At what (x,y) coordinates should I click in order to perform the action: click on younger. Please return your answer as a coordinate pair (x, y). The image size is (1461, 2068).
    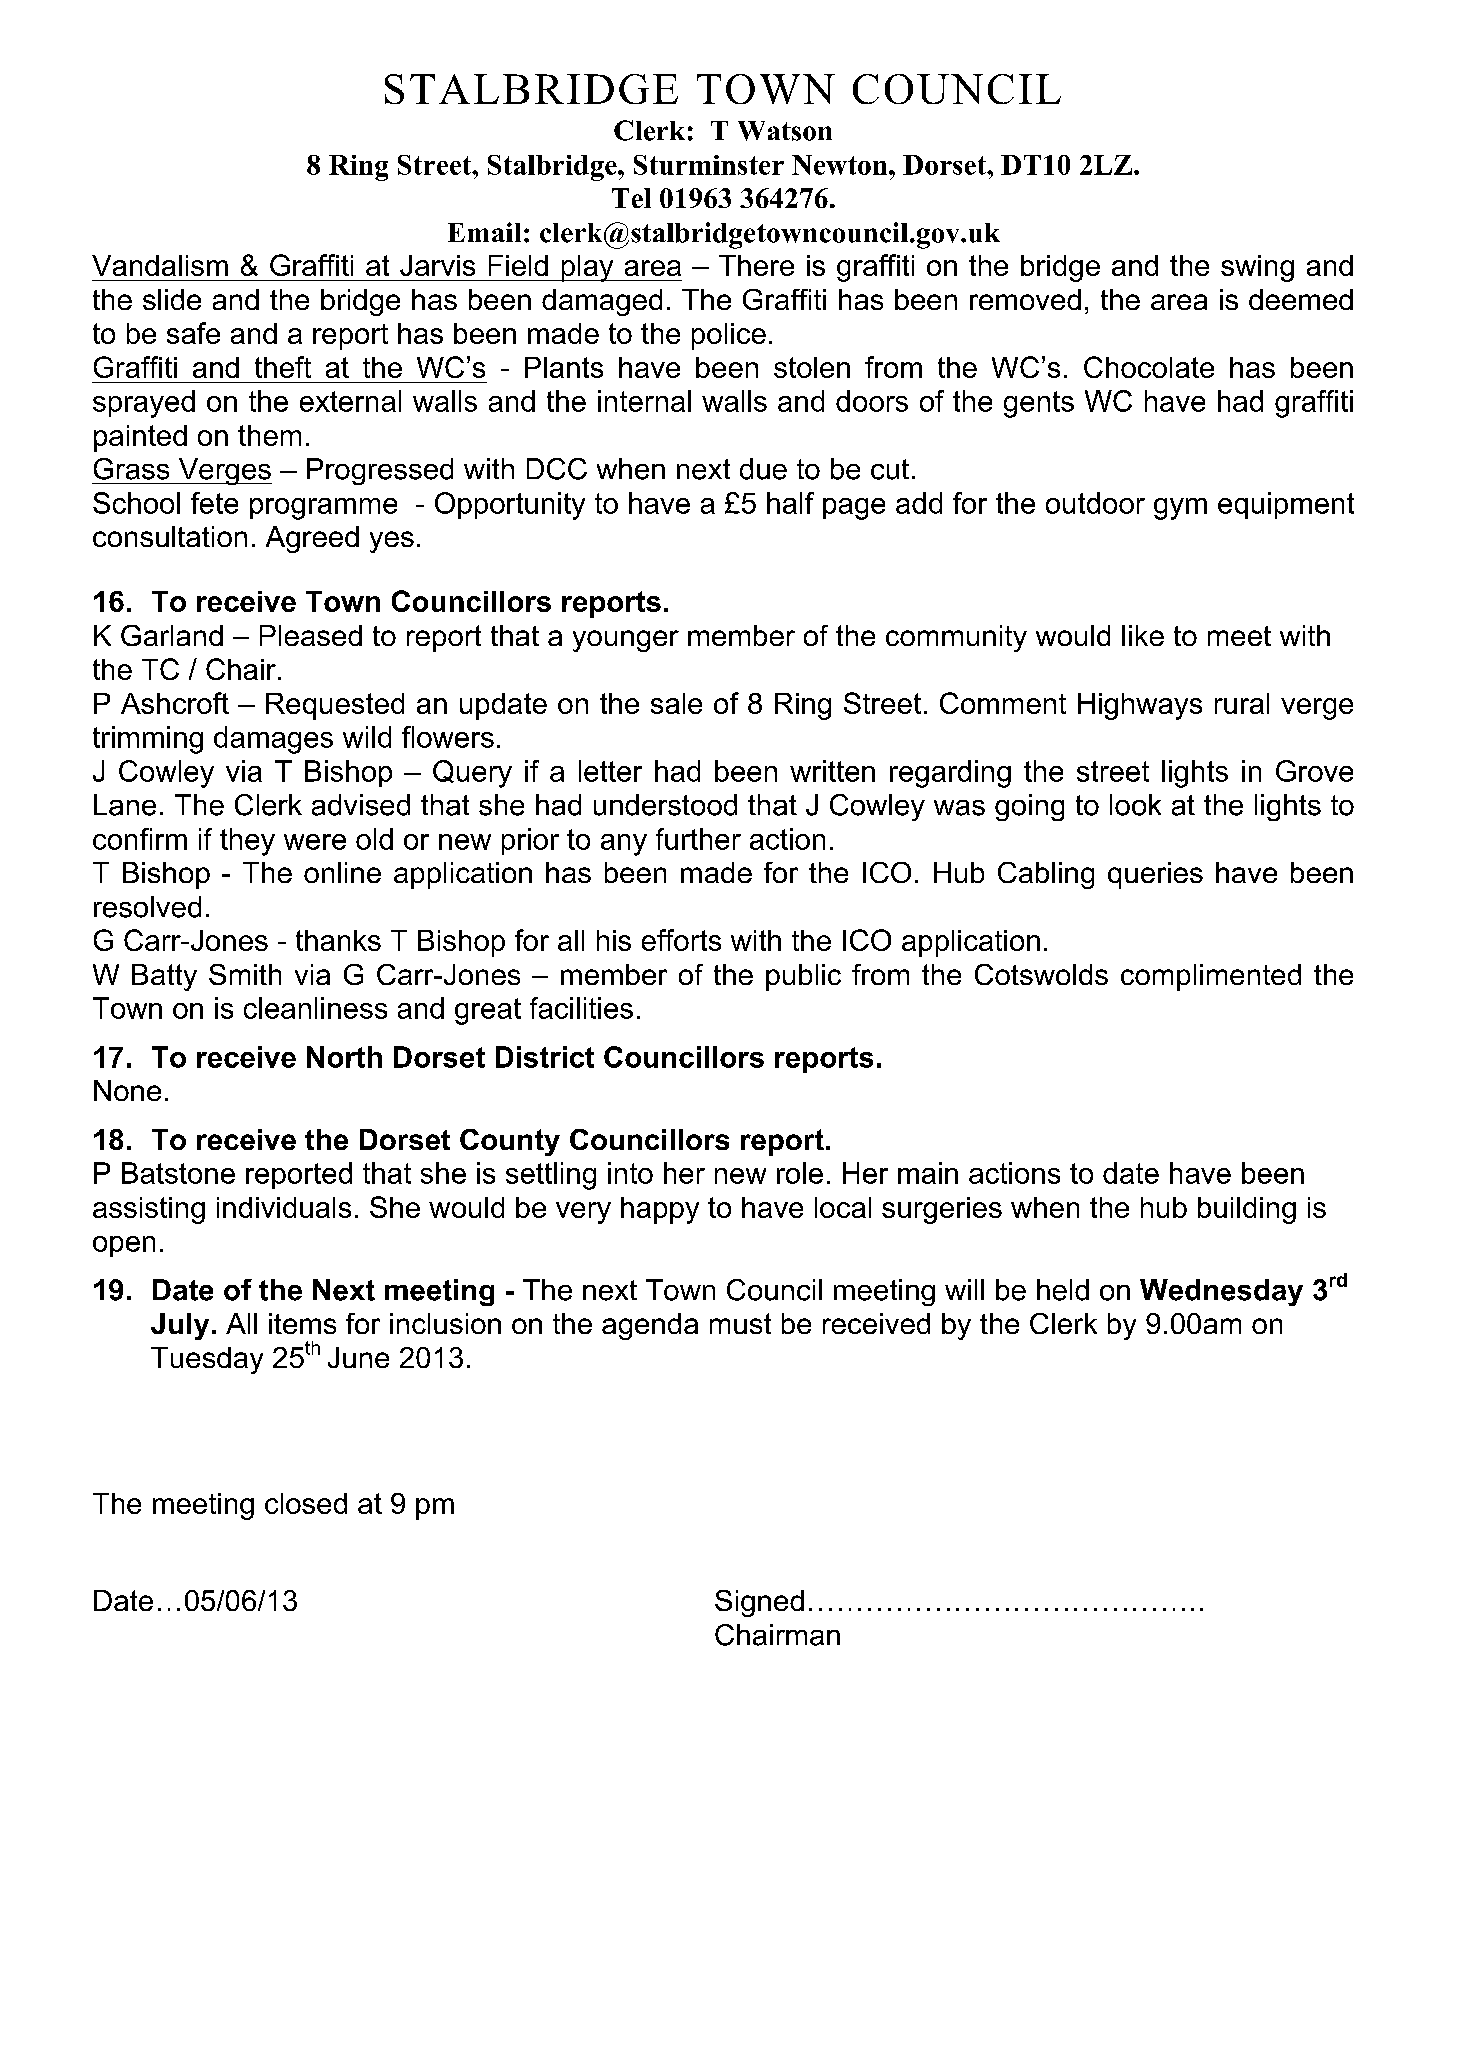
    Looking at the image, I should click on (626, 641).
